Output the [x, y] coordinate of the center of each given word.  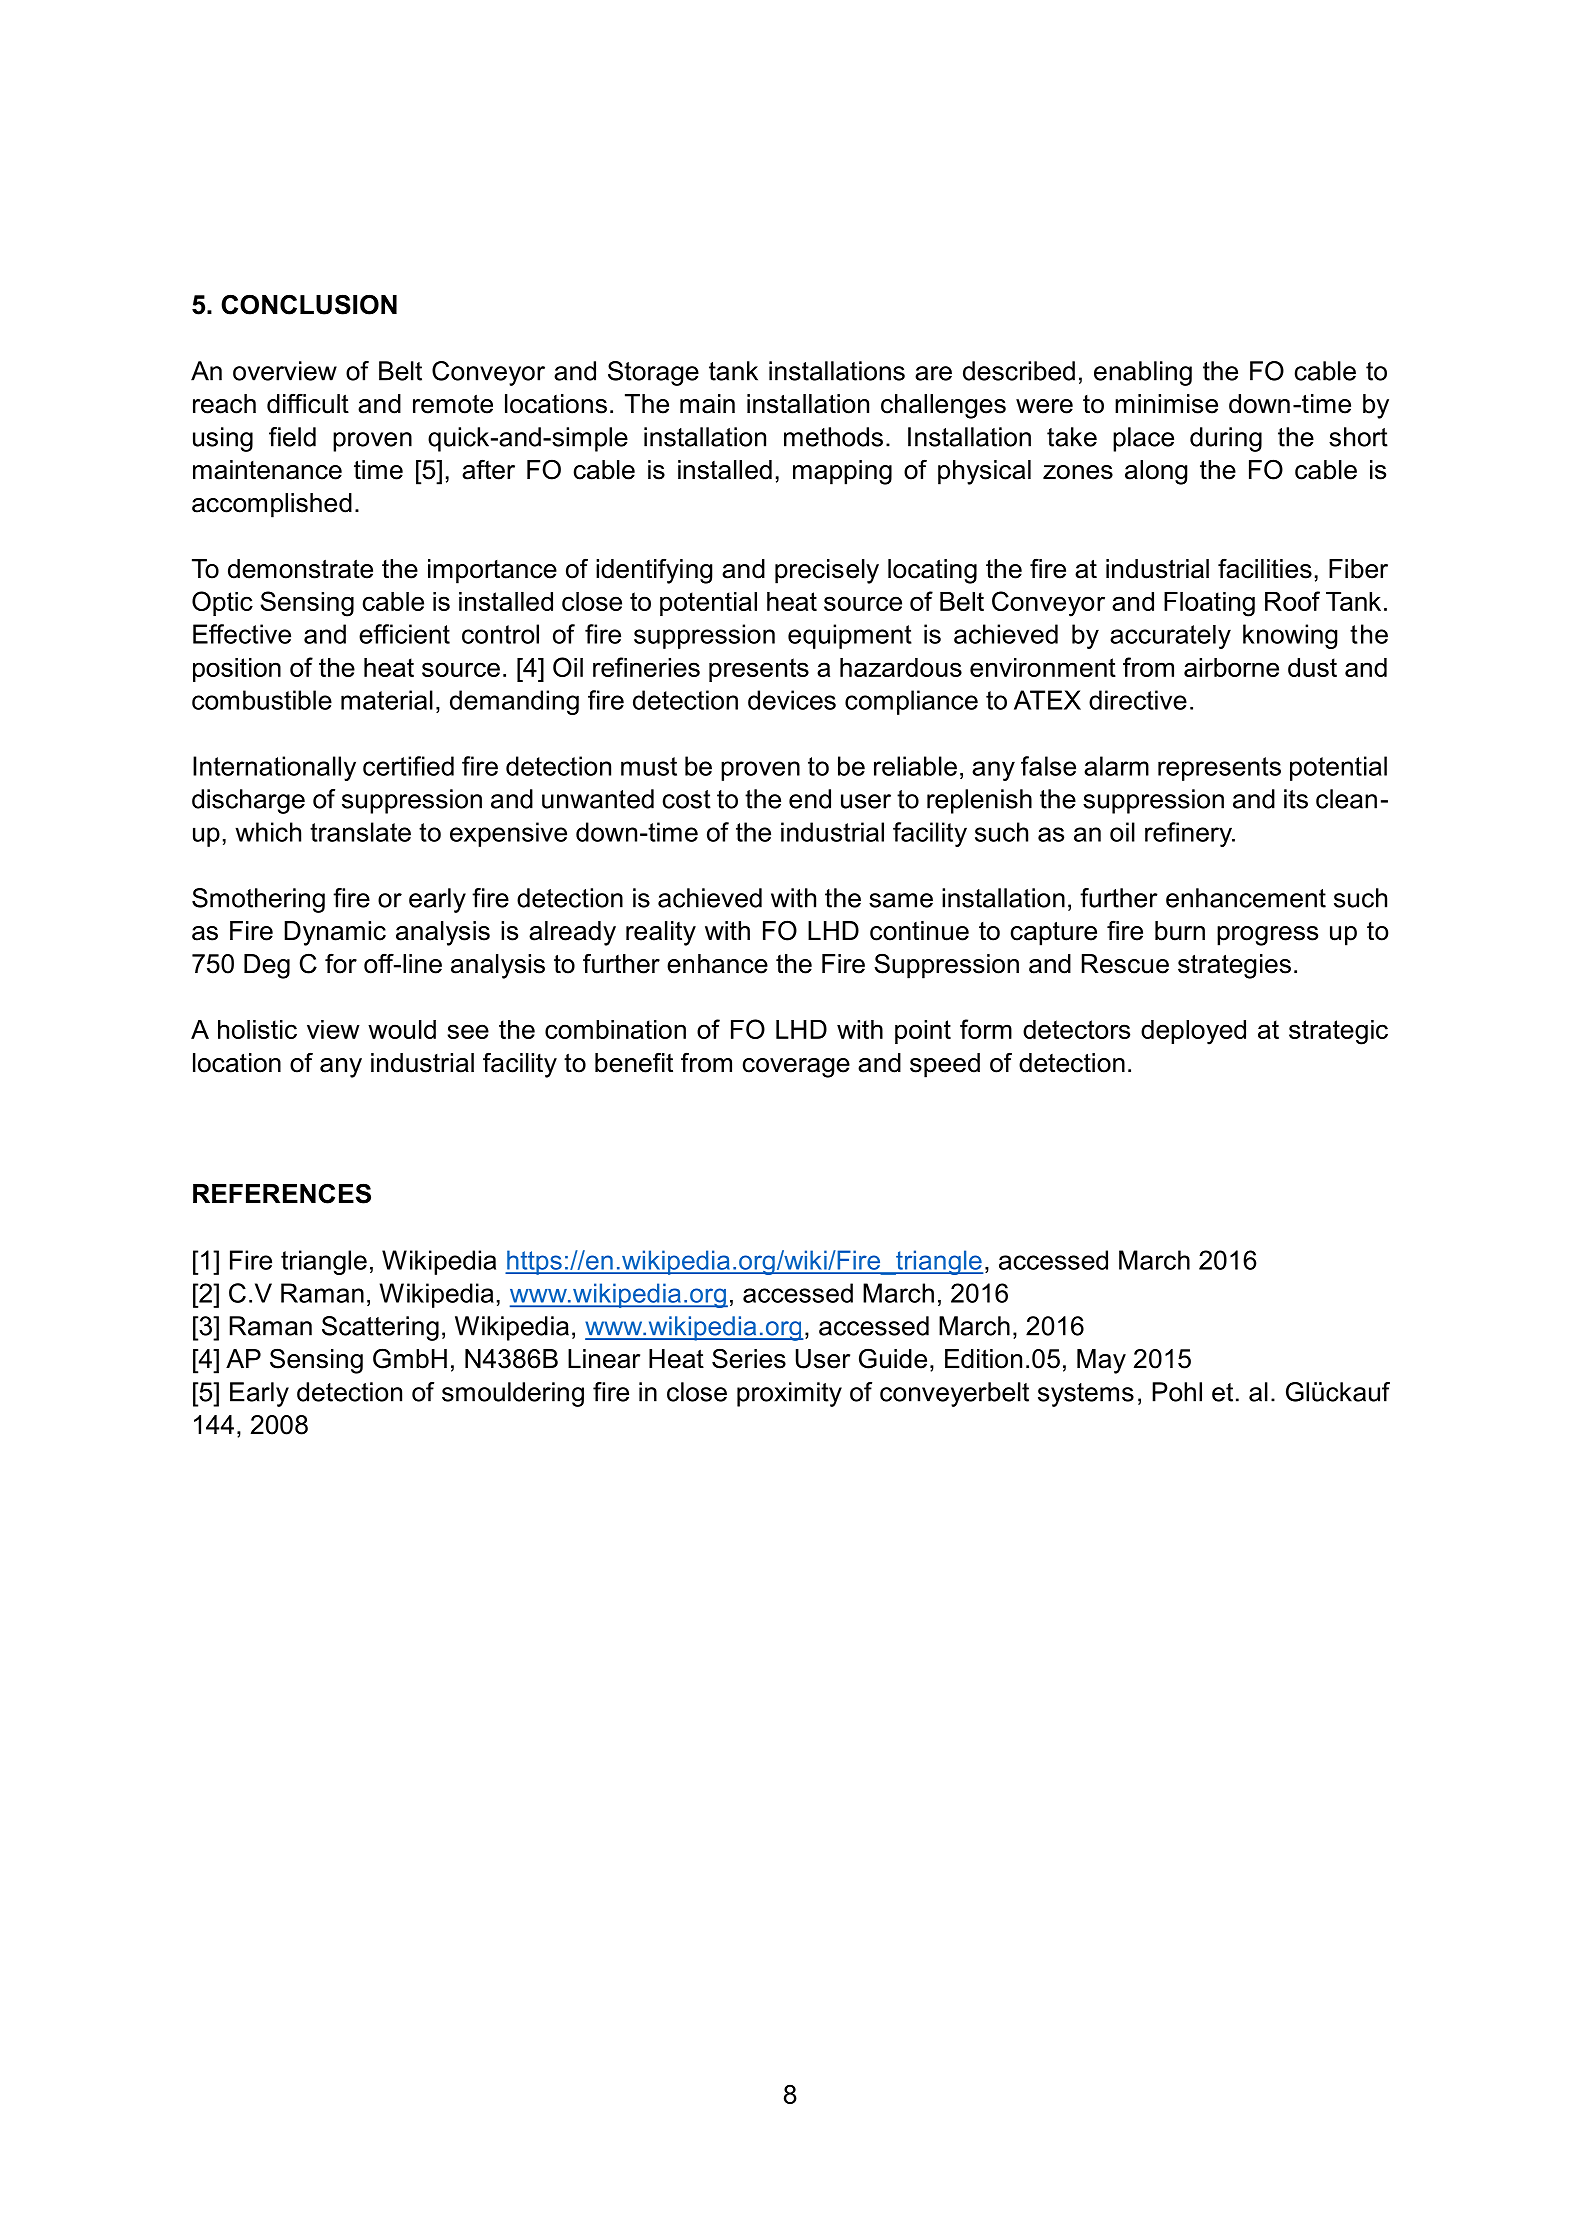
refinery [1189, 834]
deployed [1193, 1032]
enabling [1143, 373]
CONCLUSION [309, 304]
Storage [653, 373]
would [402, 1029]
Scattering [380, 1328]
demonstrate [300, 569]
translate [360, 832]
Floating [1209, 604]
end [810, 799]
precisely [827, 571]
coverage [796, 1068]
